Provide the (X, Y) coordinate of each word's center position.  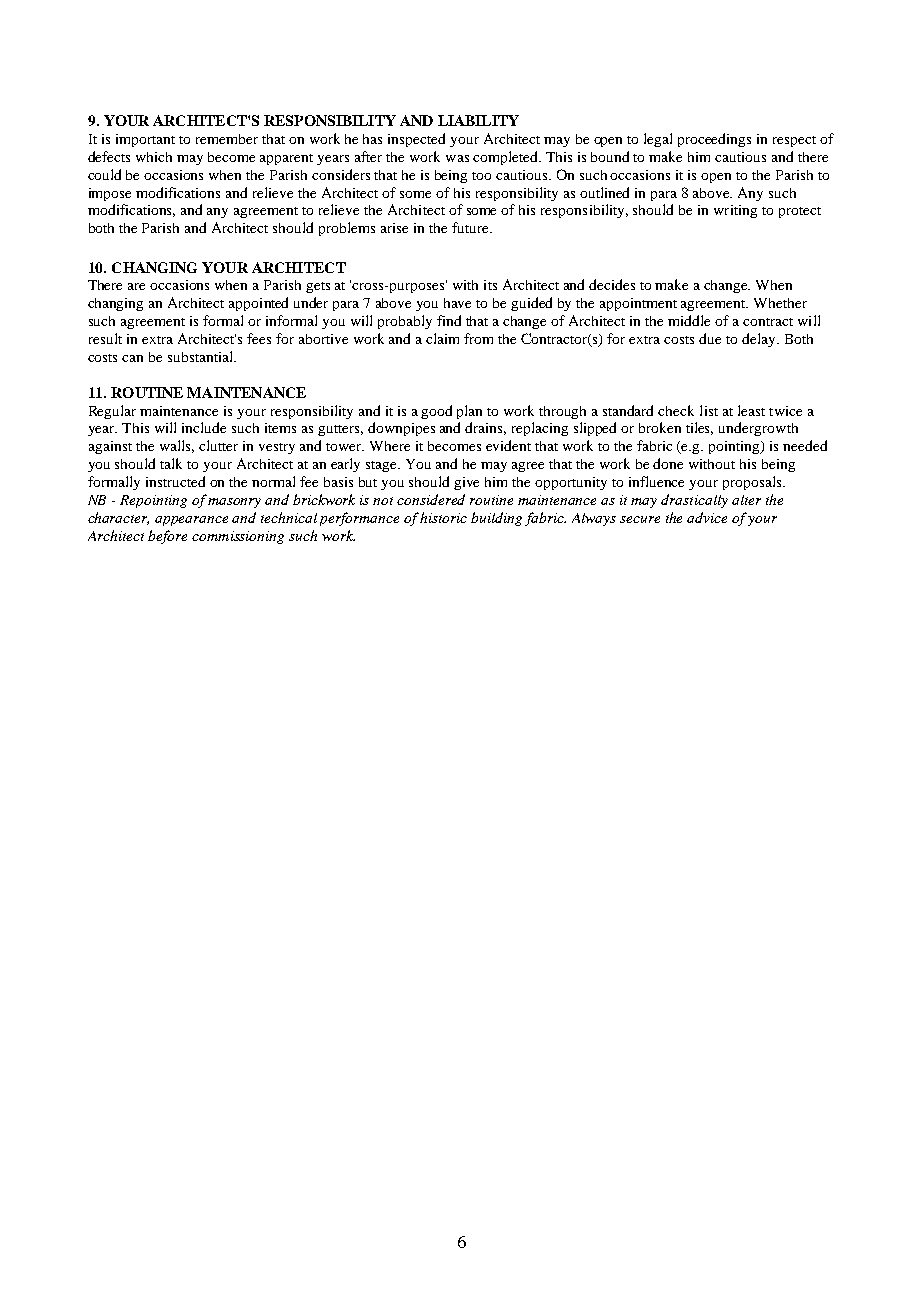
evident (508, 445)
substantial (201, 356)
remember (227, 139)
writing (735, 211)
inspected (416, 140)
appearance (191, 521)
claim (442, 338)
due (710, 338)
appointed (258, 304)
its (490, 285)
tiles (699, 428)
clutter (218, 445)
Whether (780, 303)
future (471, 227)
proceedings (714, 140)
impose (110, 194)
